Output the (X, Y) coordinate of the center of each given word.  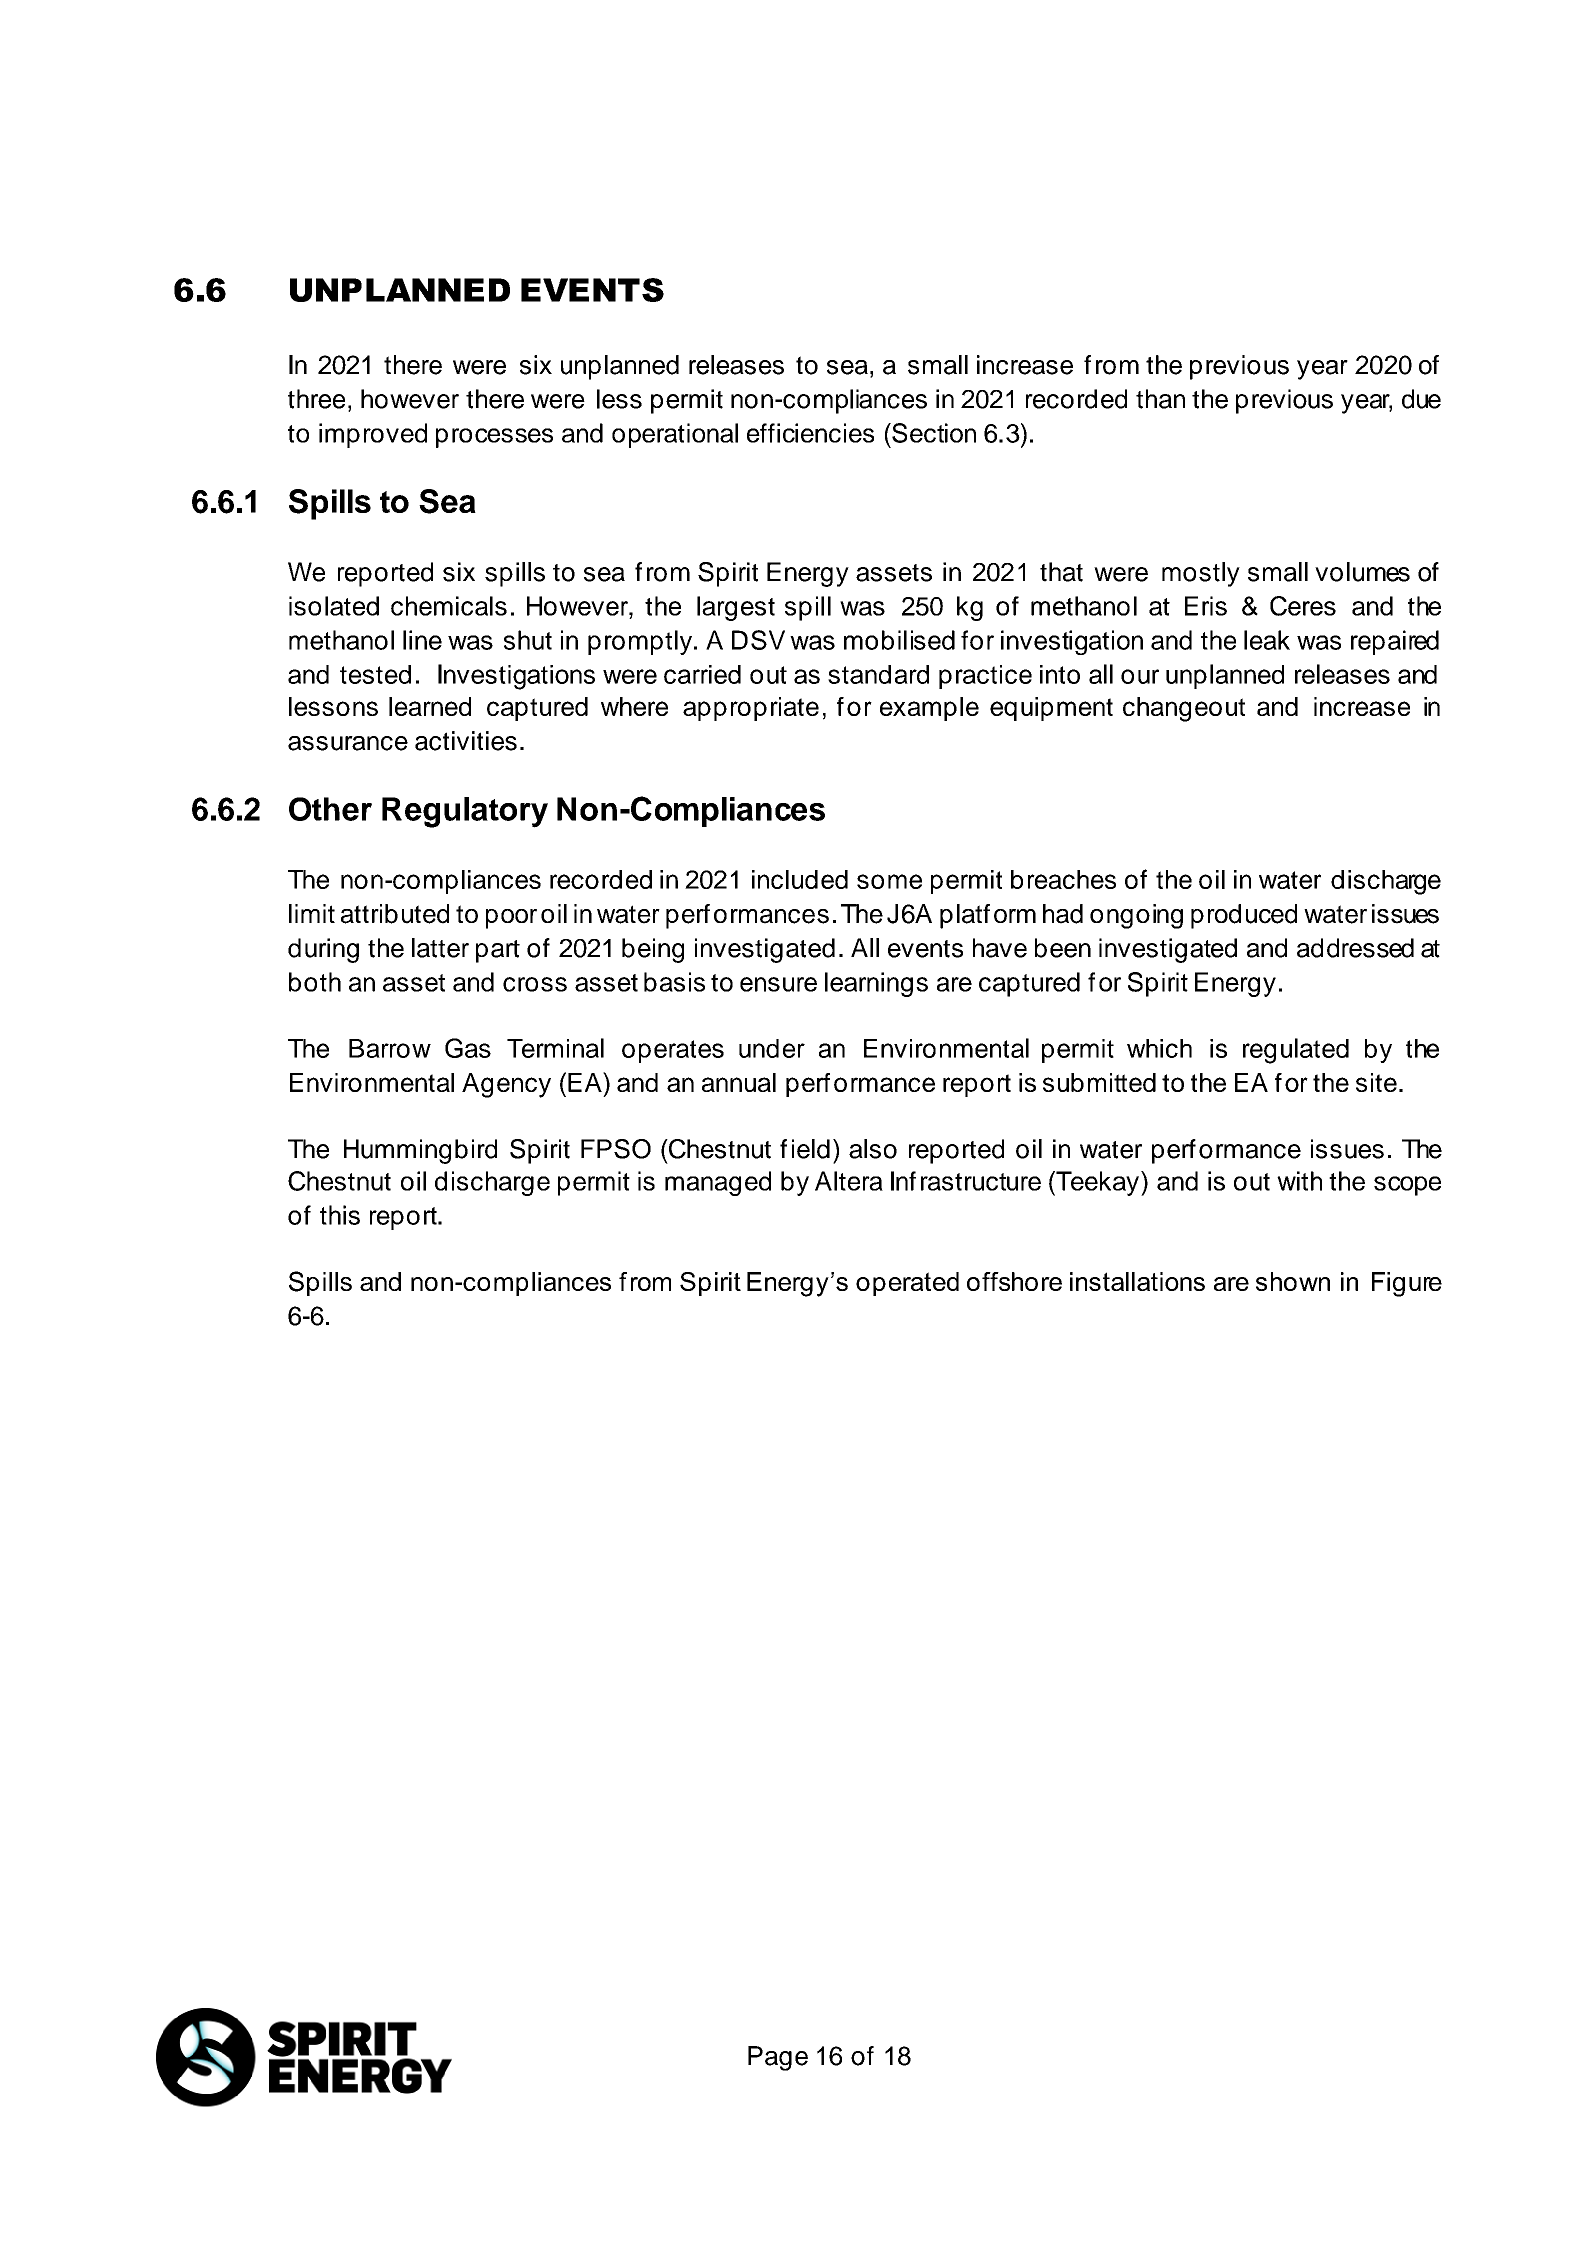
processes (494, 438)
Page (778, 2058)
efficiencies (810, 433)
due (1421, 399)
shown (1293, 1281)
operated (907, 1284)
